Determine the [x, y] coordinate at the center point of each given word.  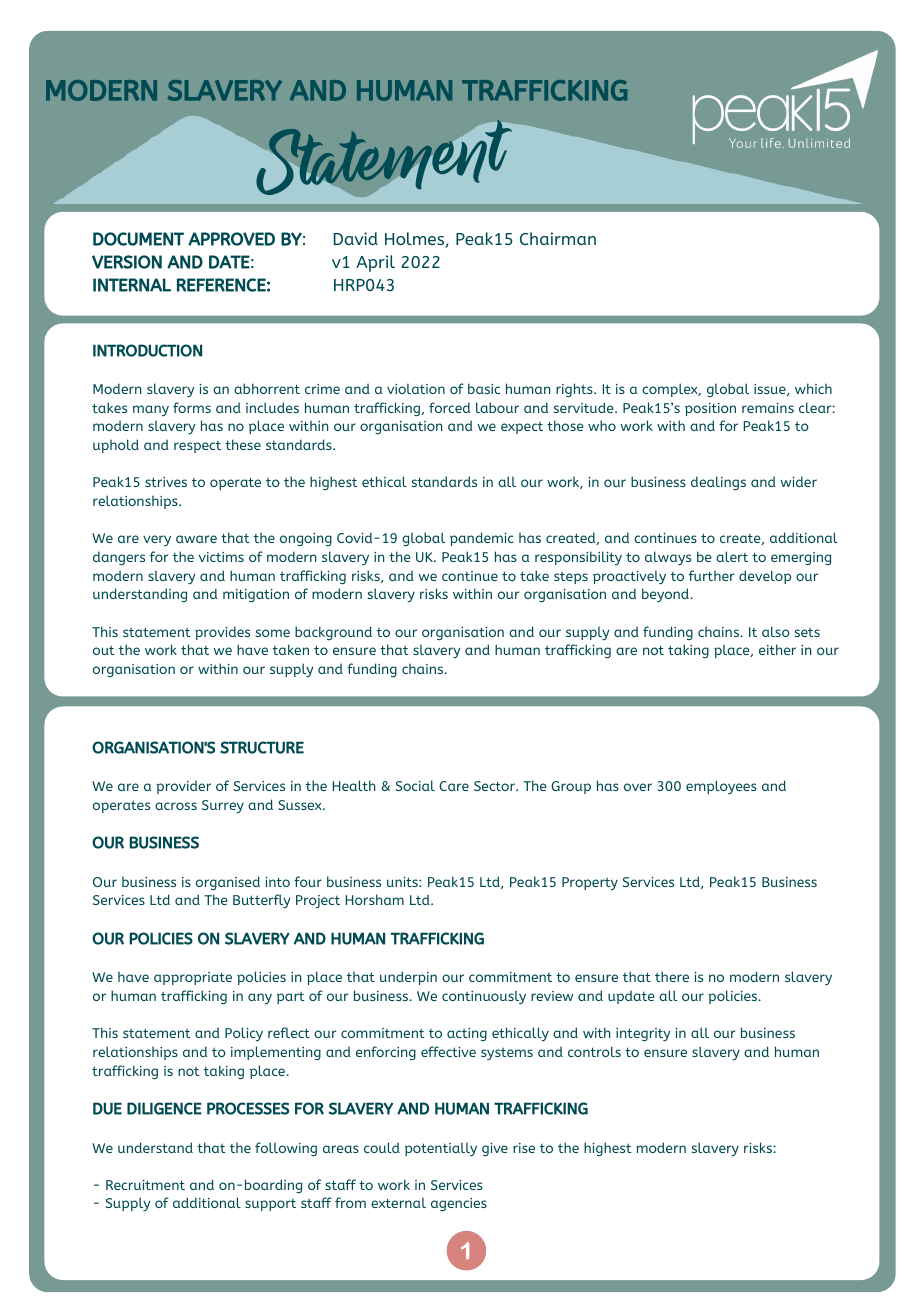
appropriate [193, 978]
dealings [718, 483]
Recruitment [145, 1185]
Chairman [558, 238]
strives [166, 482]
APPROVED [231, 239]
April [375, 263]
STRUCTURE [262, 747]
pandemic [482, 539]
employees [721, 787]
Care [454, 786]
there [672, 976]
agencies [459, 1204]
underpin [408, 978]
